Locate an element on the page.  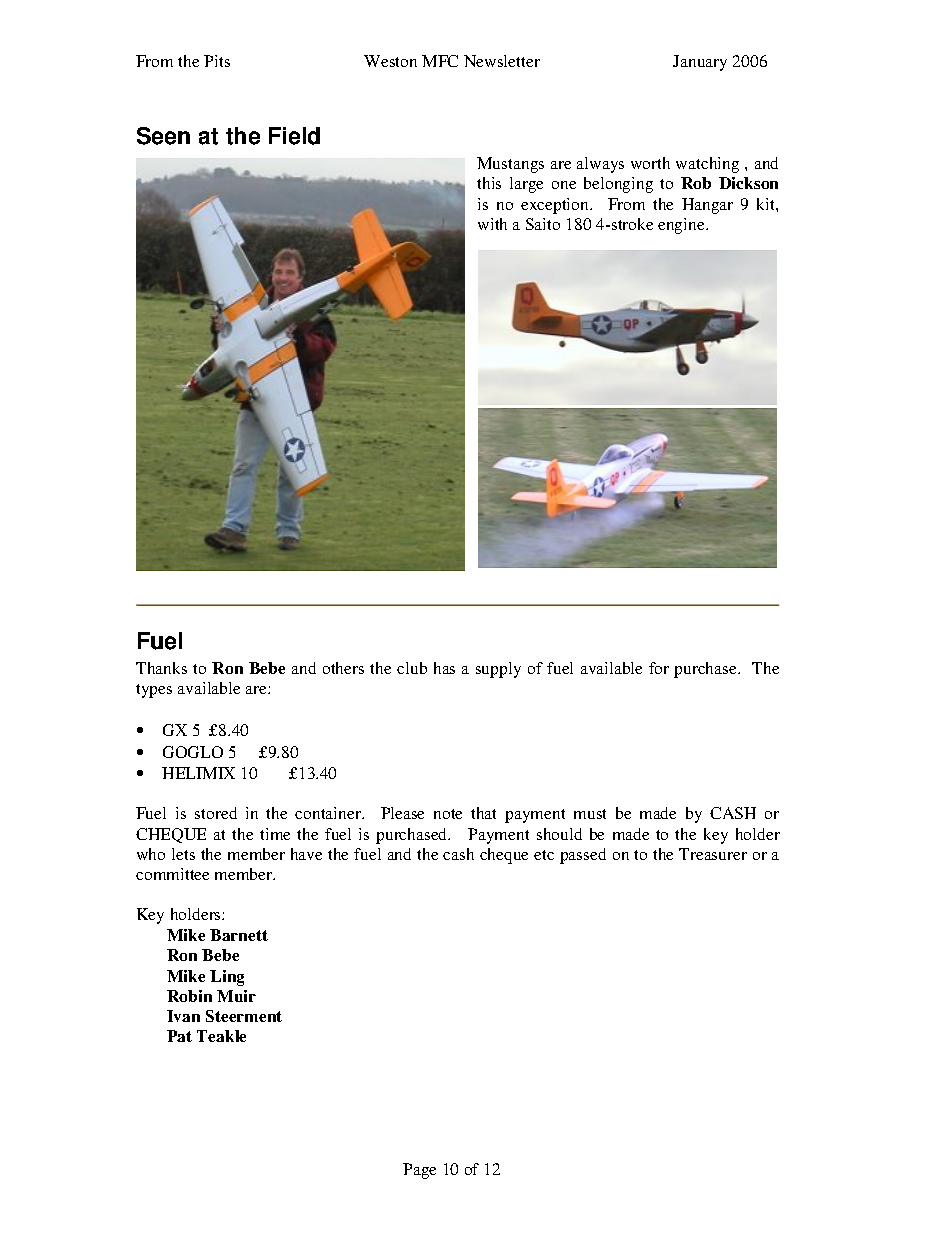
MFC is located at coordinates (440, 61).
